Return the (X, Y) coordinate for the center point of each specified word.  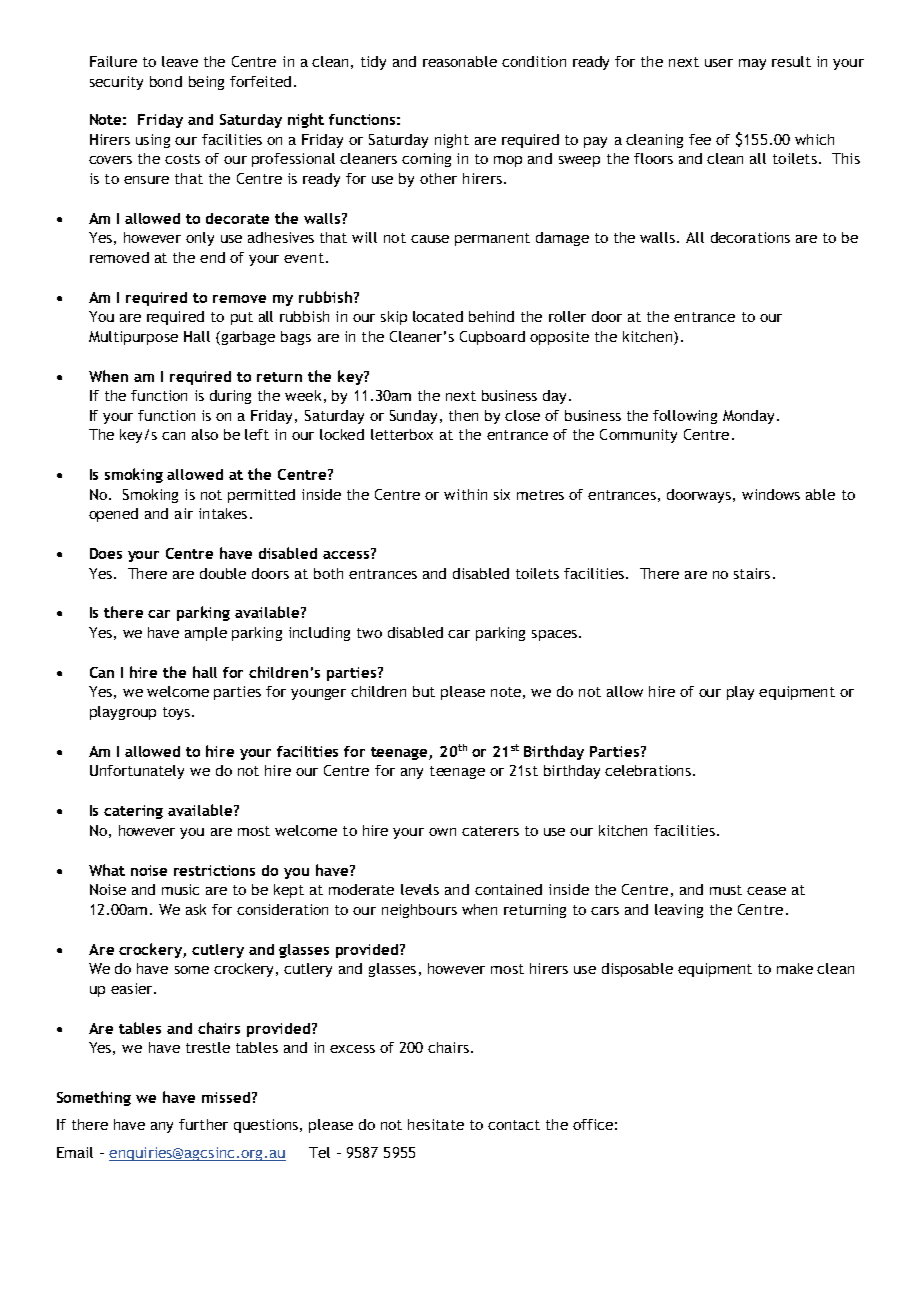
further (203, 1124)
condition (534, 61)
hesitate (436, 1124)
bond (166, 81)
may (752, 64)
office (593, 1124)
